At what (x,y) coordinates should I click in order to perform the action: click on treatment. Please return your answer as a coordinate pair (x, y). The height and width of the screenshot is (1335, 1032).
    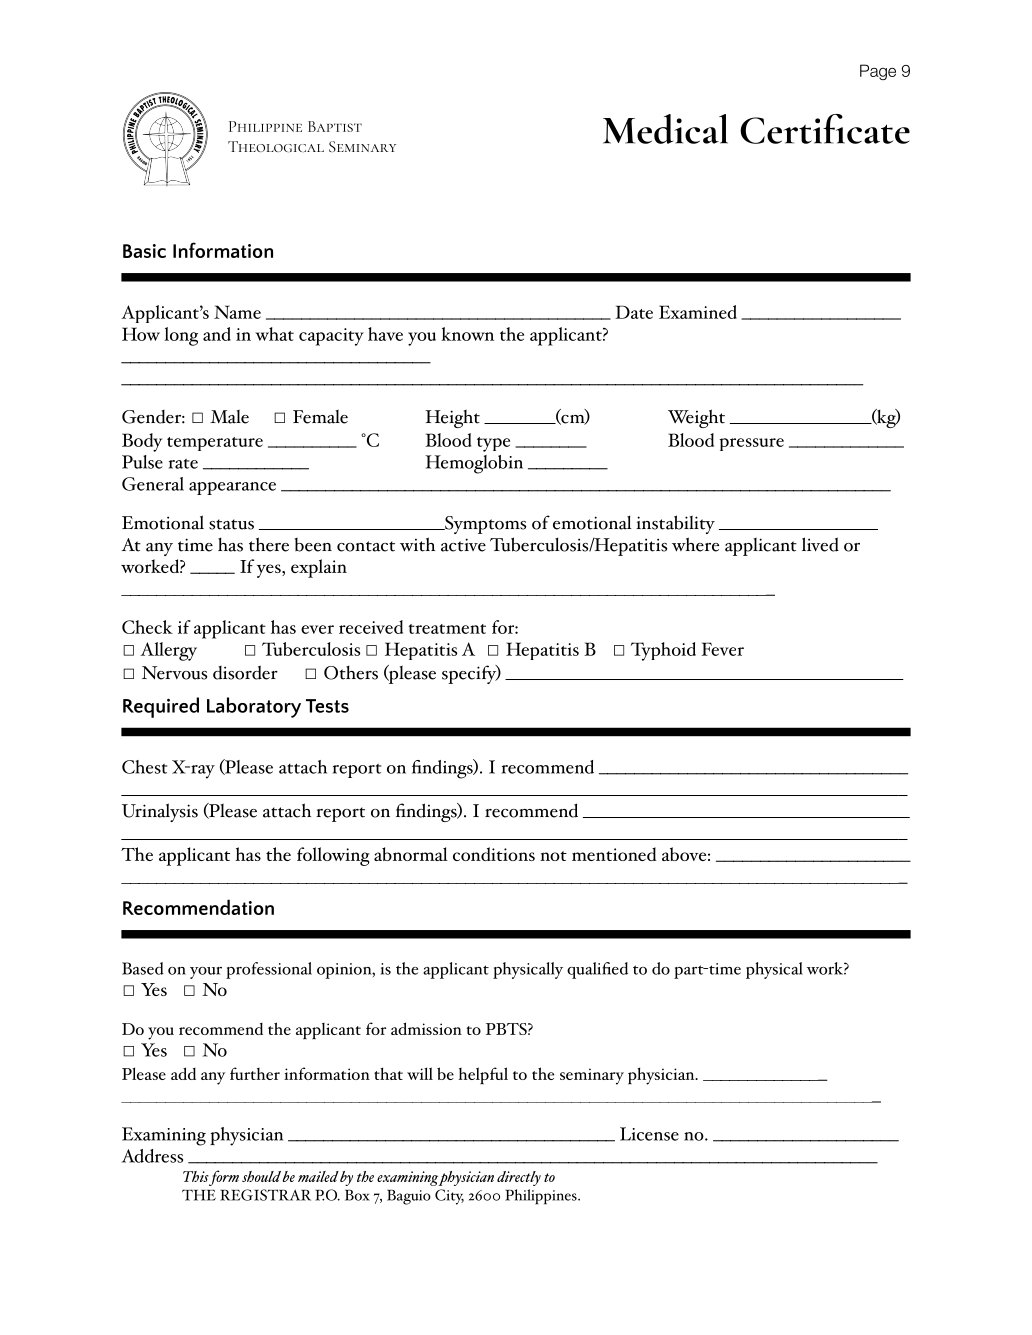
    Looking at the image, I should click on (447, 629).
